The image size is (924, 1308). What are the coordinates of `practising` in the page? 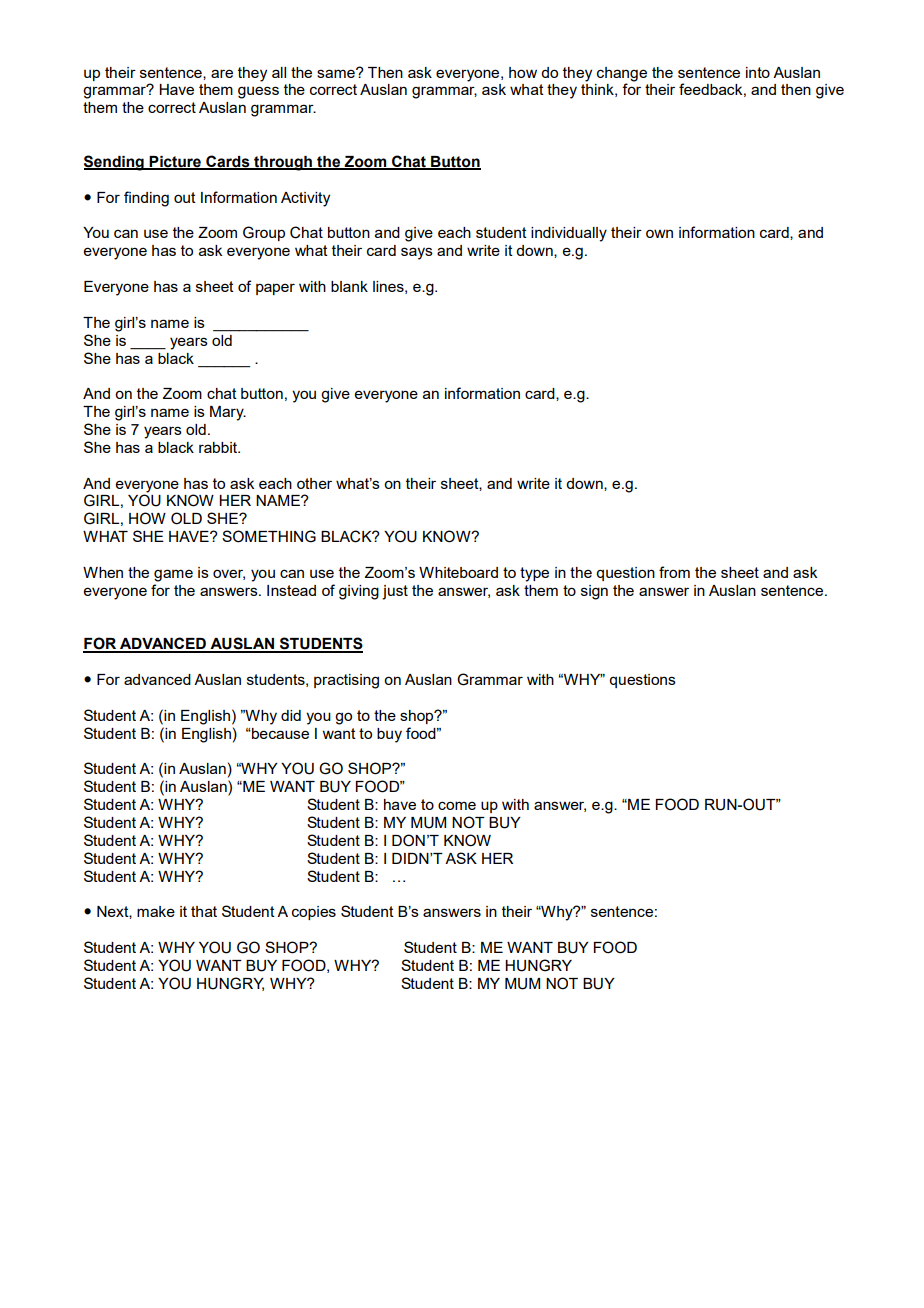 It's located at (346, 681).
